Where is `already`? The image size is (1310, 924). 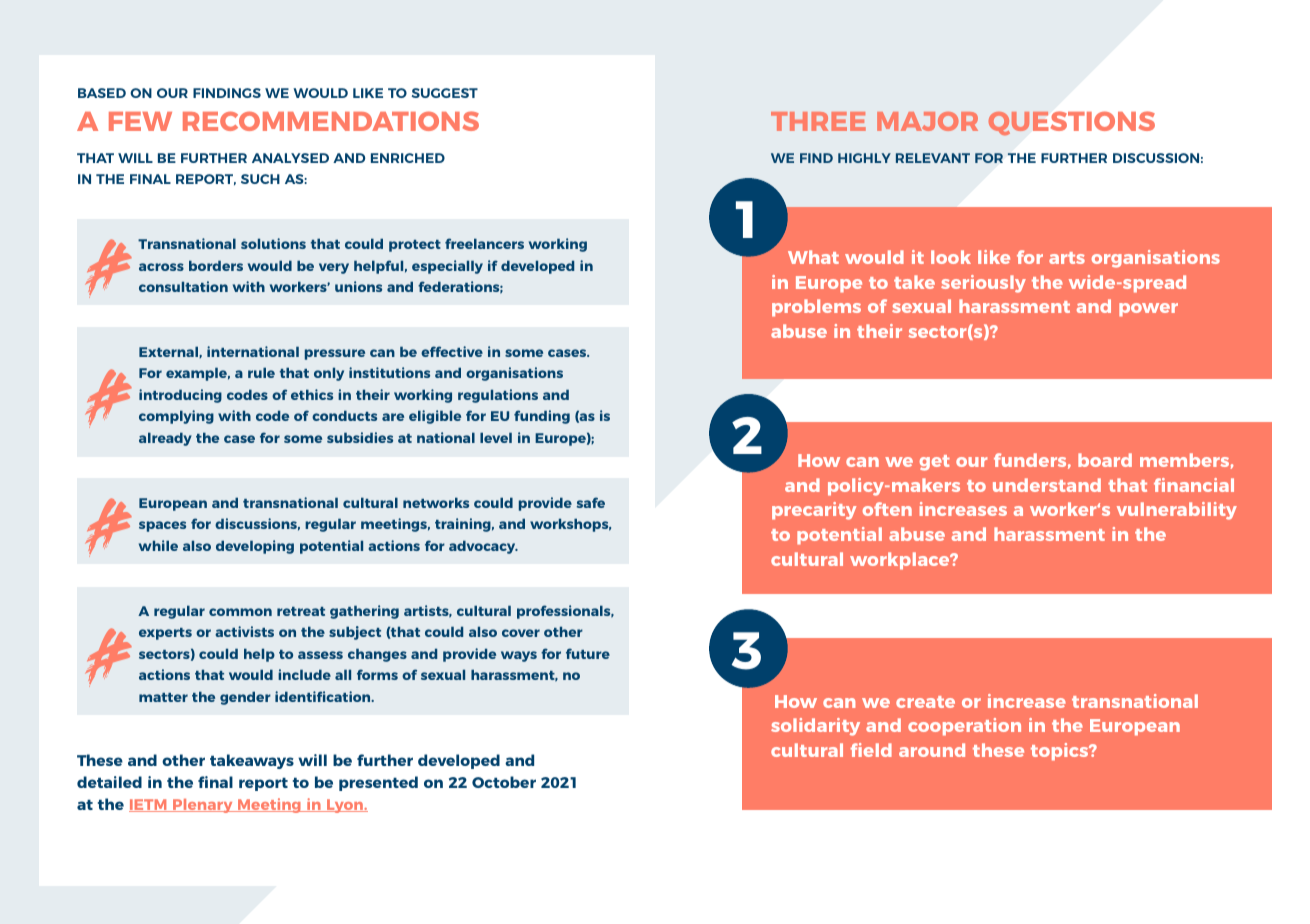 already is located at coordinates (165, 439).
